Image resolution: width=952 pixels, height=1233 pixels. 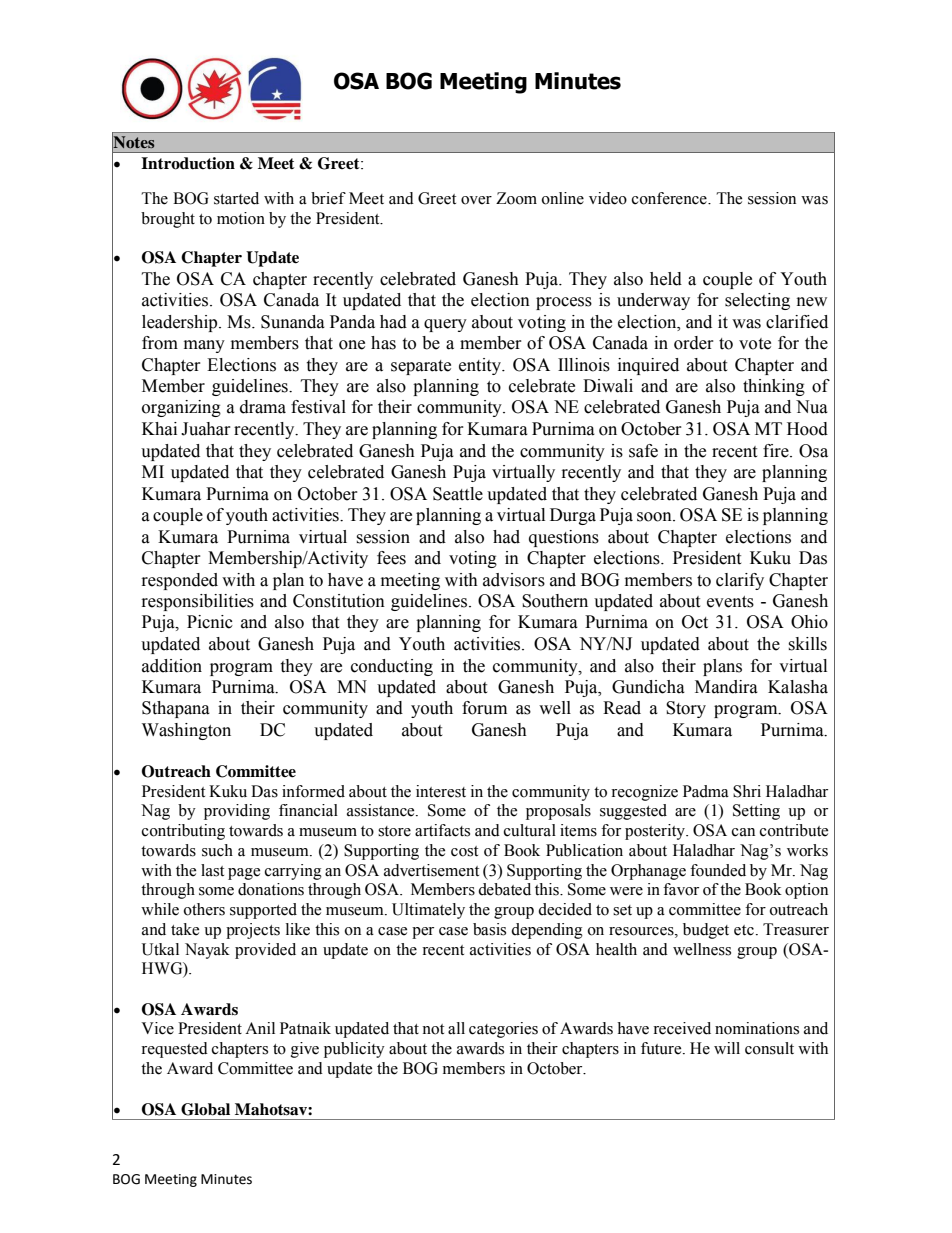 I want to click on Picnic, so click(x=210, y=622).
